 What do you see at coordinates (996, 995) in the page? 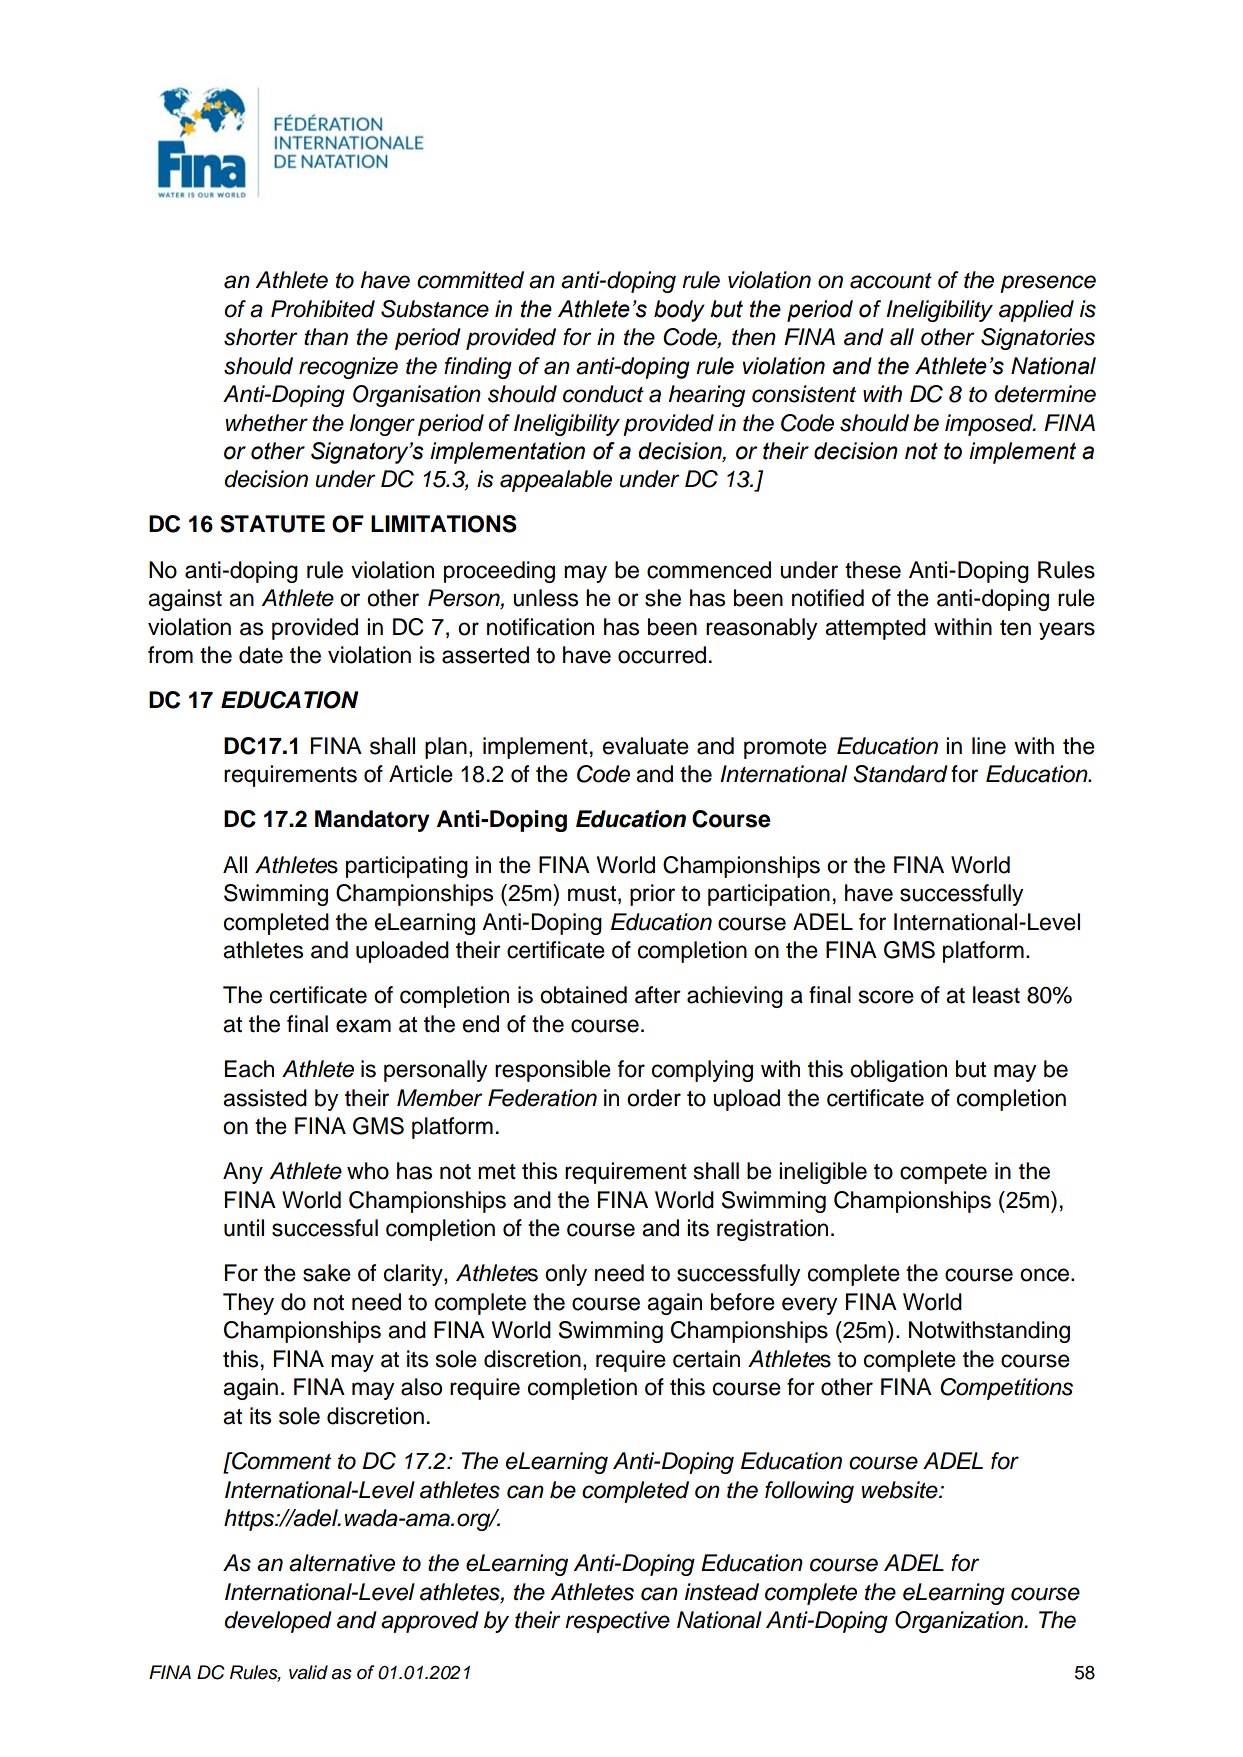
I see `least` at bounding box center [996, 995].
